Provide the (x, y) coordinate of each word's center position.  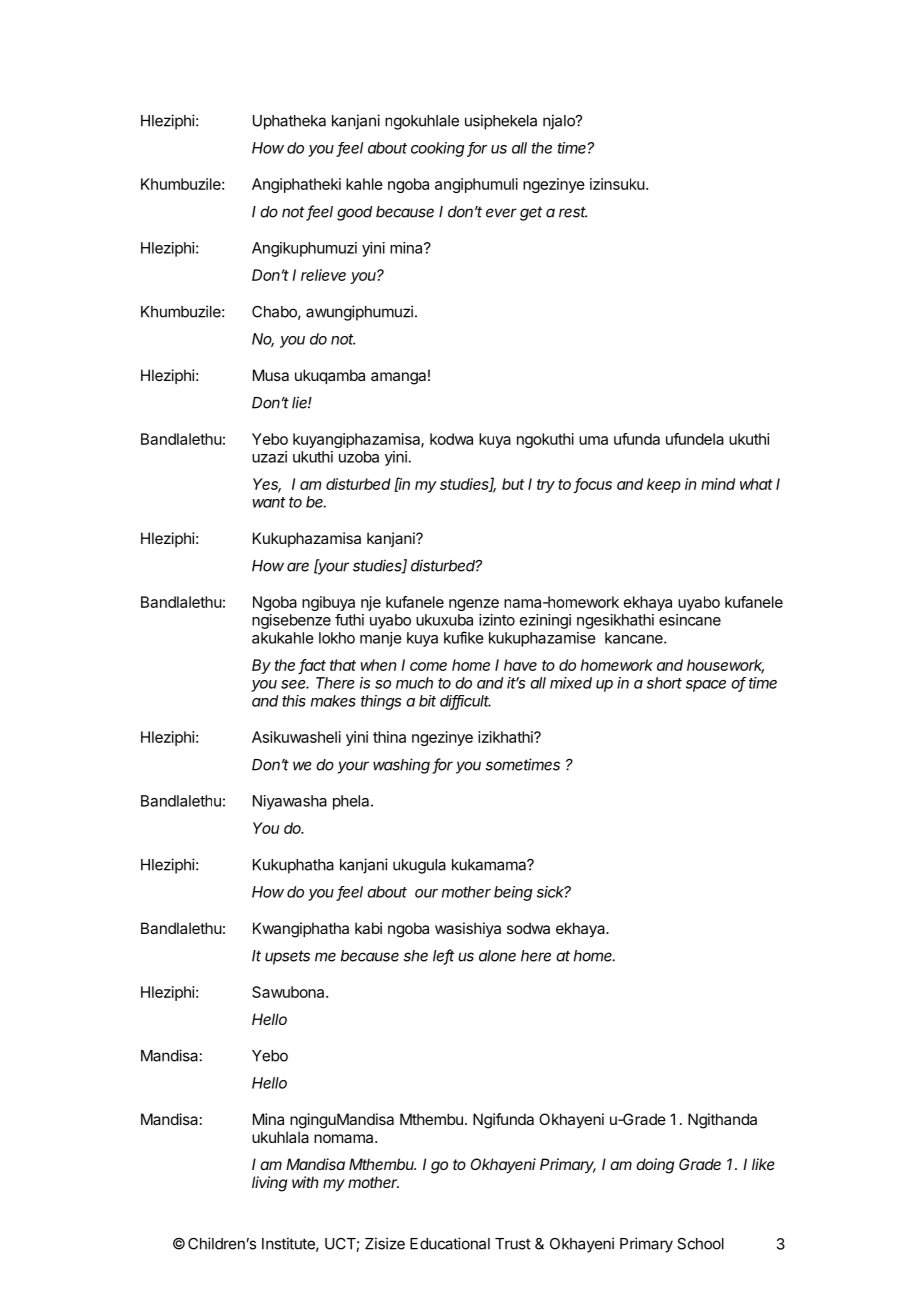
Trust (513, 1244)
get (531, 213)
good (354, 213)
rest (573, 212)
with (305, 1182)
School (700, 1244)
